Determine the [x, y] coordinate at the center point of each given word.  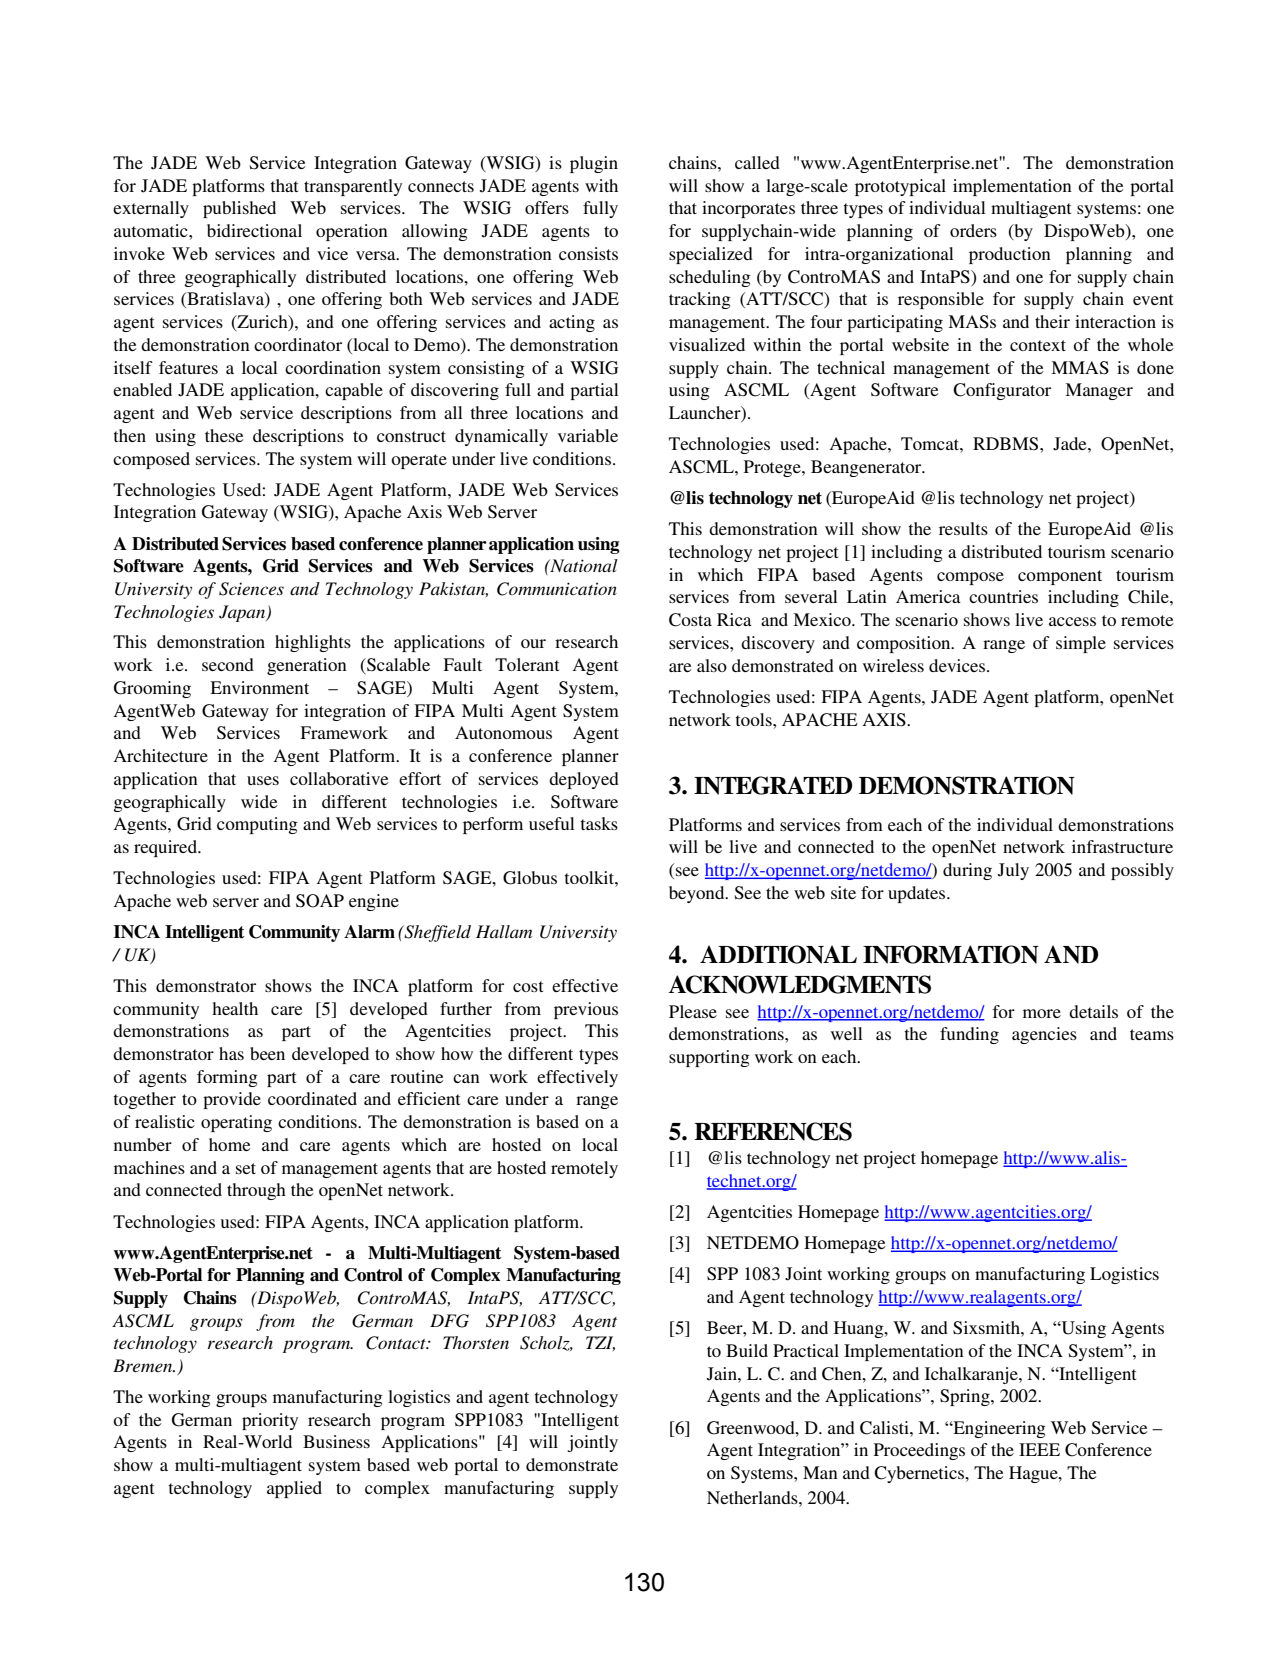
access [1072, 621]
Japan [243, 613]
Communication [557, 589]
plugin [594, 164]
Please [693, 1011]
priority [270, 1421]
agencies [1044, 1035]
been [267, 1053]
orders [973, 230]
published [239, 209]
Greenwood [752, 1428]
